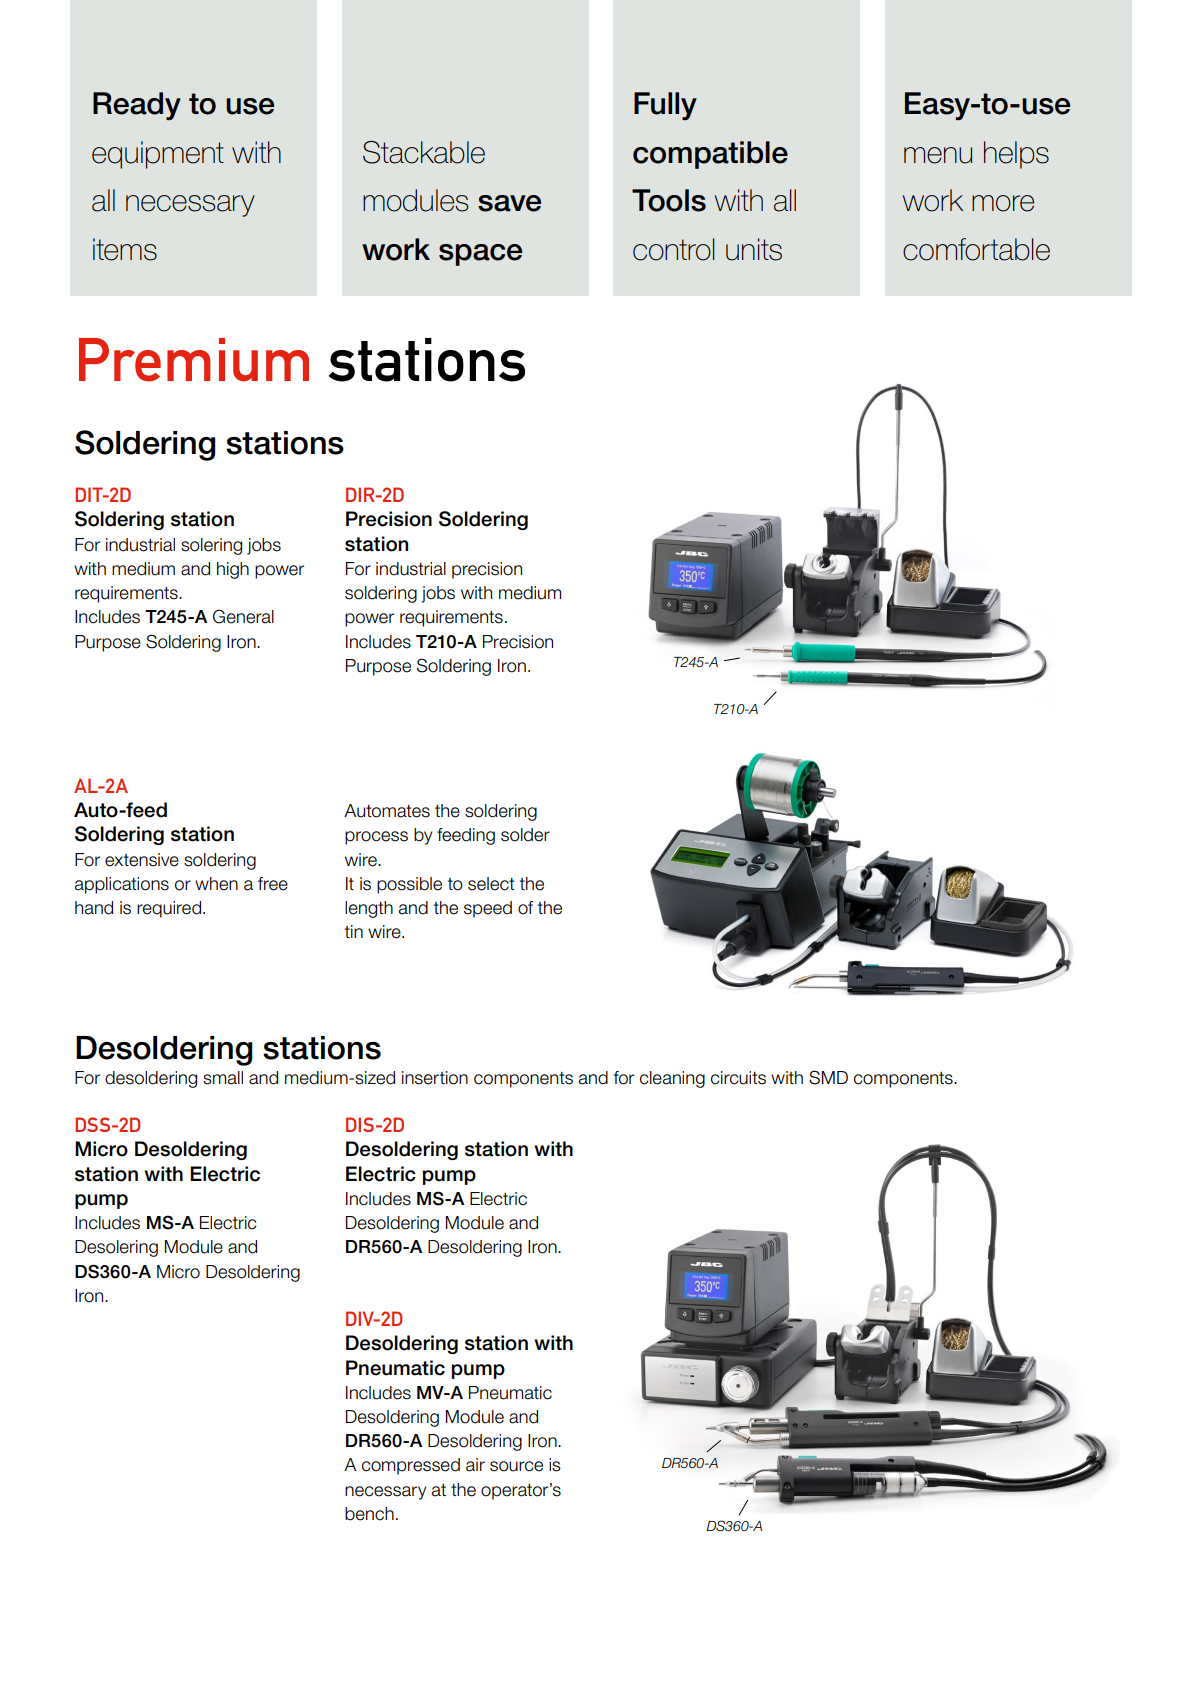 Image resolution: width=1202 pixels, height=1700 pixels. Describe the element at coordinates (369, 1514) in the screenshot. I see `bench` at that location.
